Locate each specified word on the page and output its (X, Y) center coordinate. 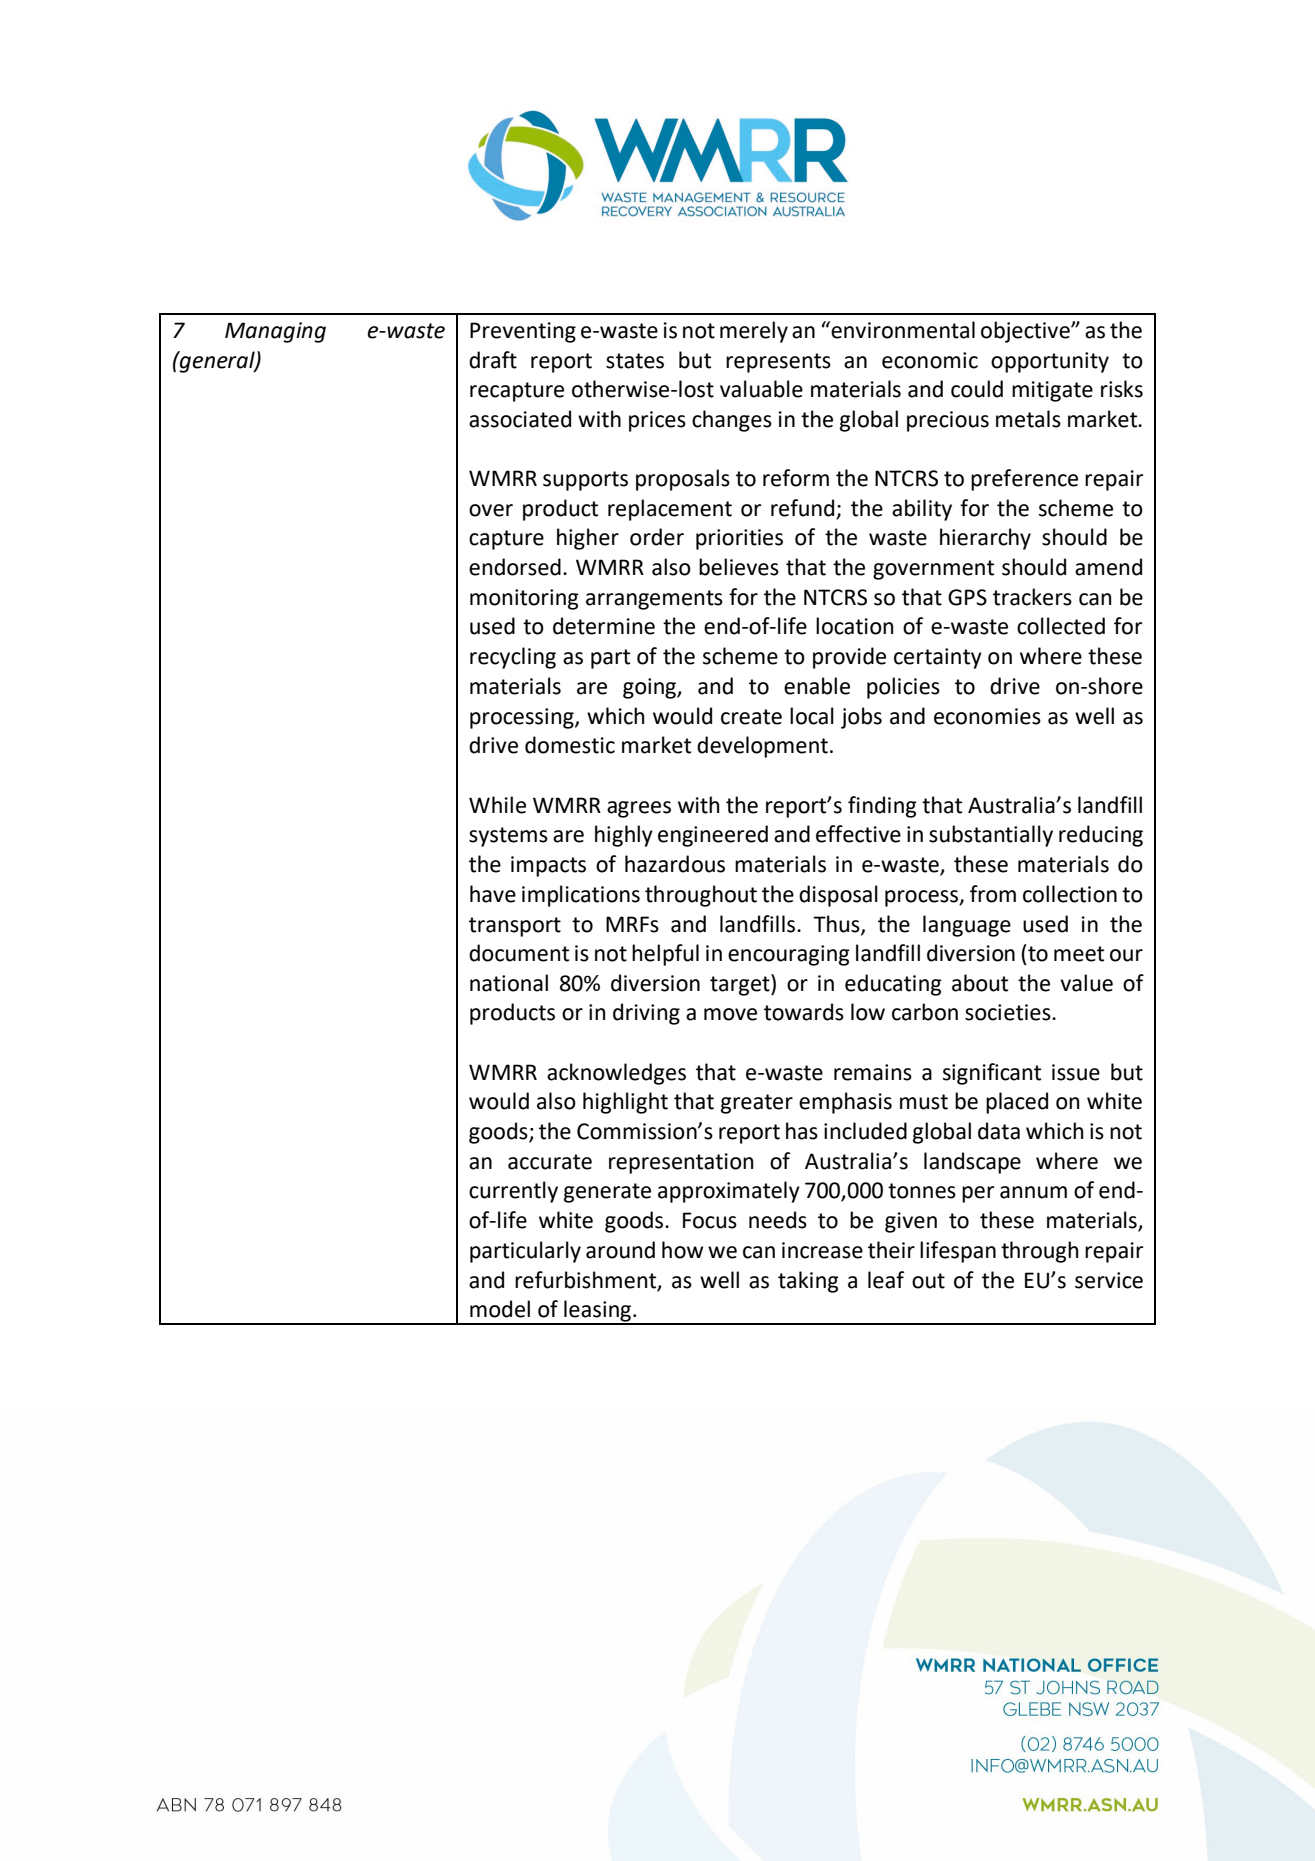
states (635, 361)
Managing (275, 332)
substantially (991, 836)
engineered (713, 836)
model (500, 1309)
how (682, 1250)
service (1109, 1280)
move (730, 1014)
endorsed (515, 567)
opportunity (1050, 362)
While (497, 805)
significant (992, 1074)
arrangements (654, 600)
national (509, 983)
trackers (1032, 597)
